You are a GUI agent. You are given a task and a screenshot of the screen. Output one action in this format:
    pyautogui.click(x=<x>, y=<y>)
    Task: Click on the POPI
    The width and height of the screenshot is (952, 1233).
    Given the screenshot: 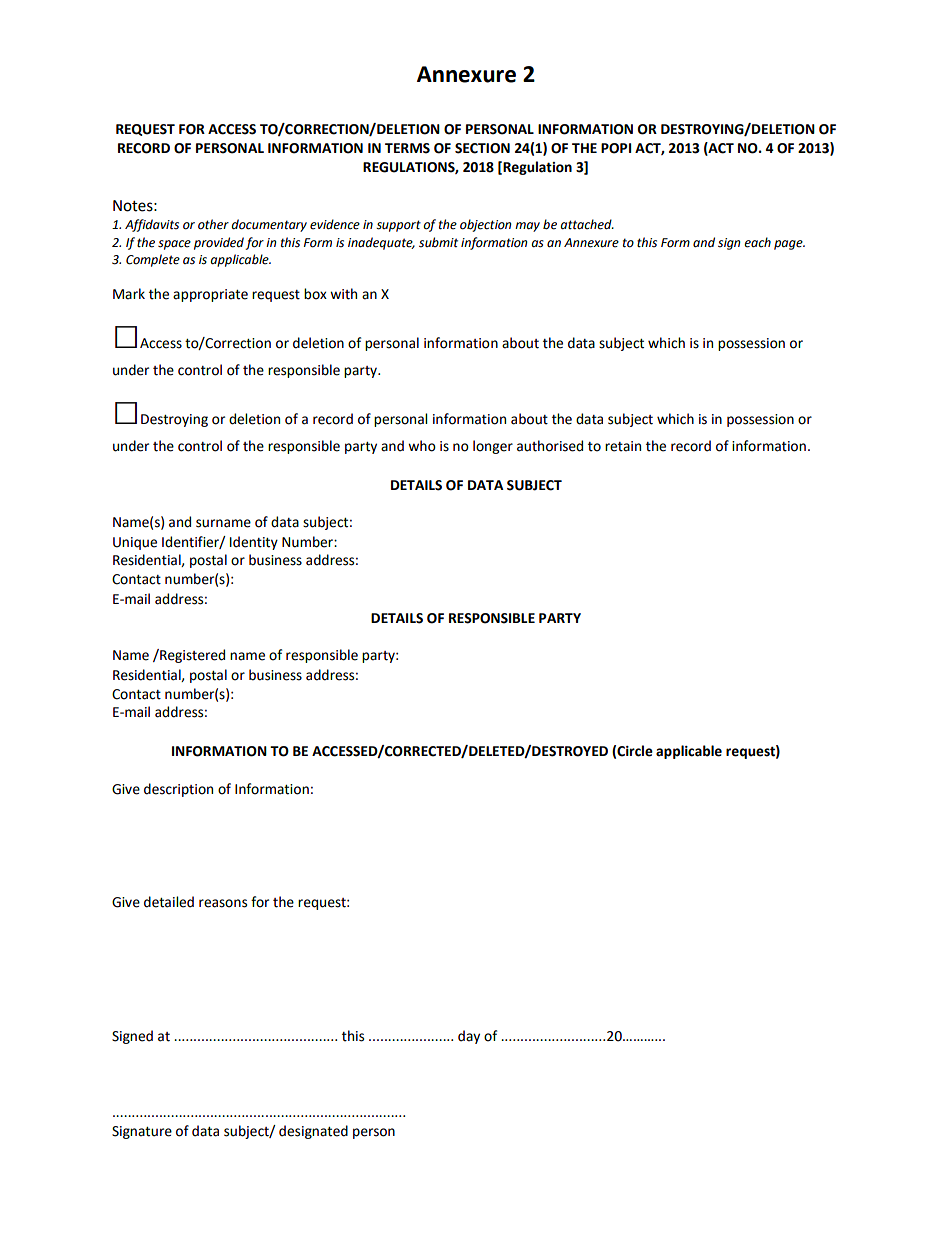 What is the action you would take?
    pyautogui.click(x=616, y=148)
